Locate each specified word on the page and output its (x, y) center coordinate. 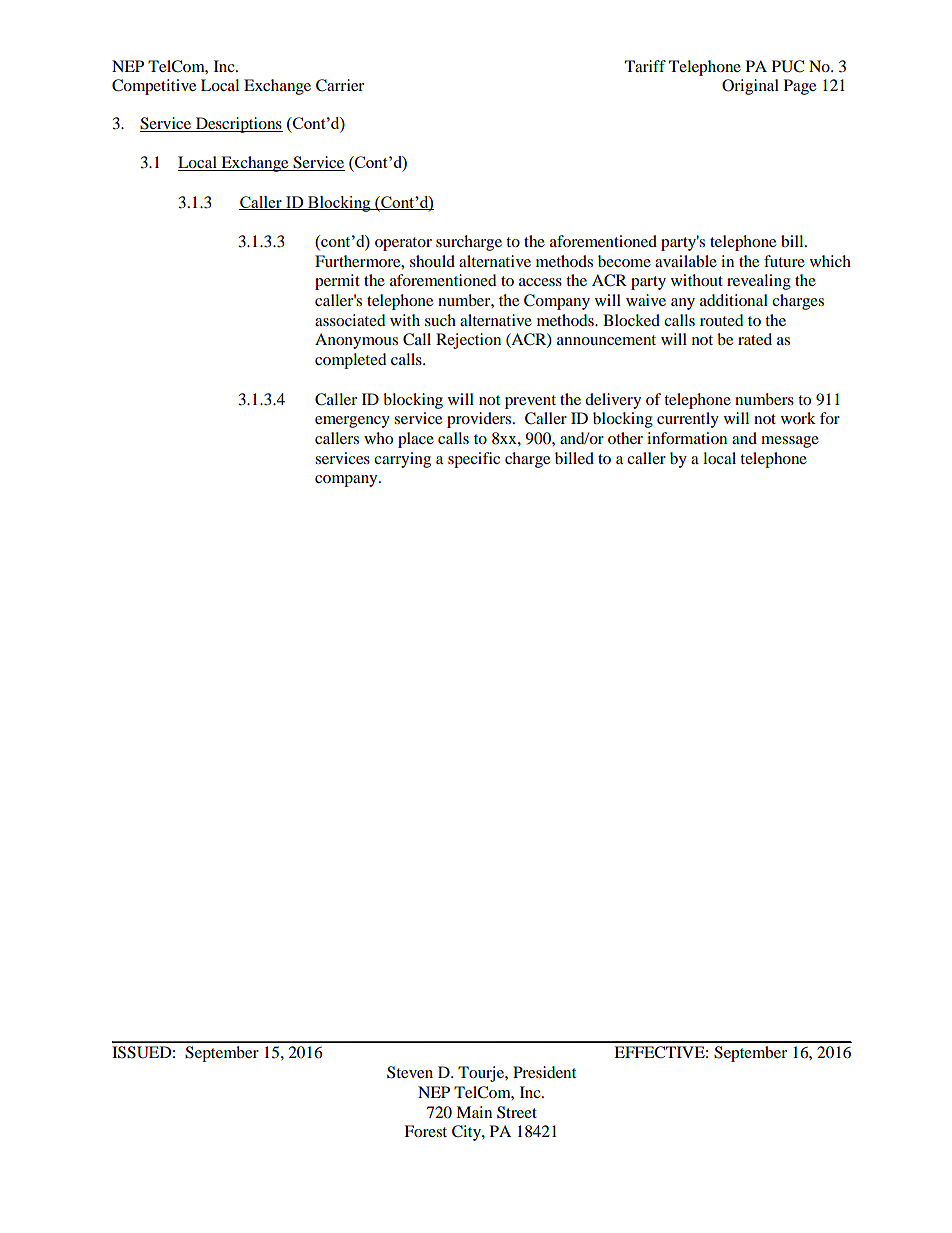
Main (474, 1112)
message (790, 442)
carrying (402, 460)
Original (750, 87)
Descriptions (238, 125)
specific (474, 460)
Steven (410, 1072)
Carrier (340, 85)
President (544, 1072)
